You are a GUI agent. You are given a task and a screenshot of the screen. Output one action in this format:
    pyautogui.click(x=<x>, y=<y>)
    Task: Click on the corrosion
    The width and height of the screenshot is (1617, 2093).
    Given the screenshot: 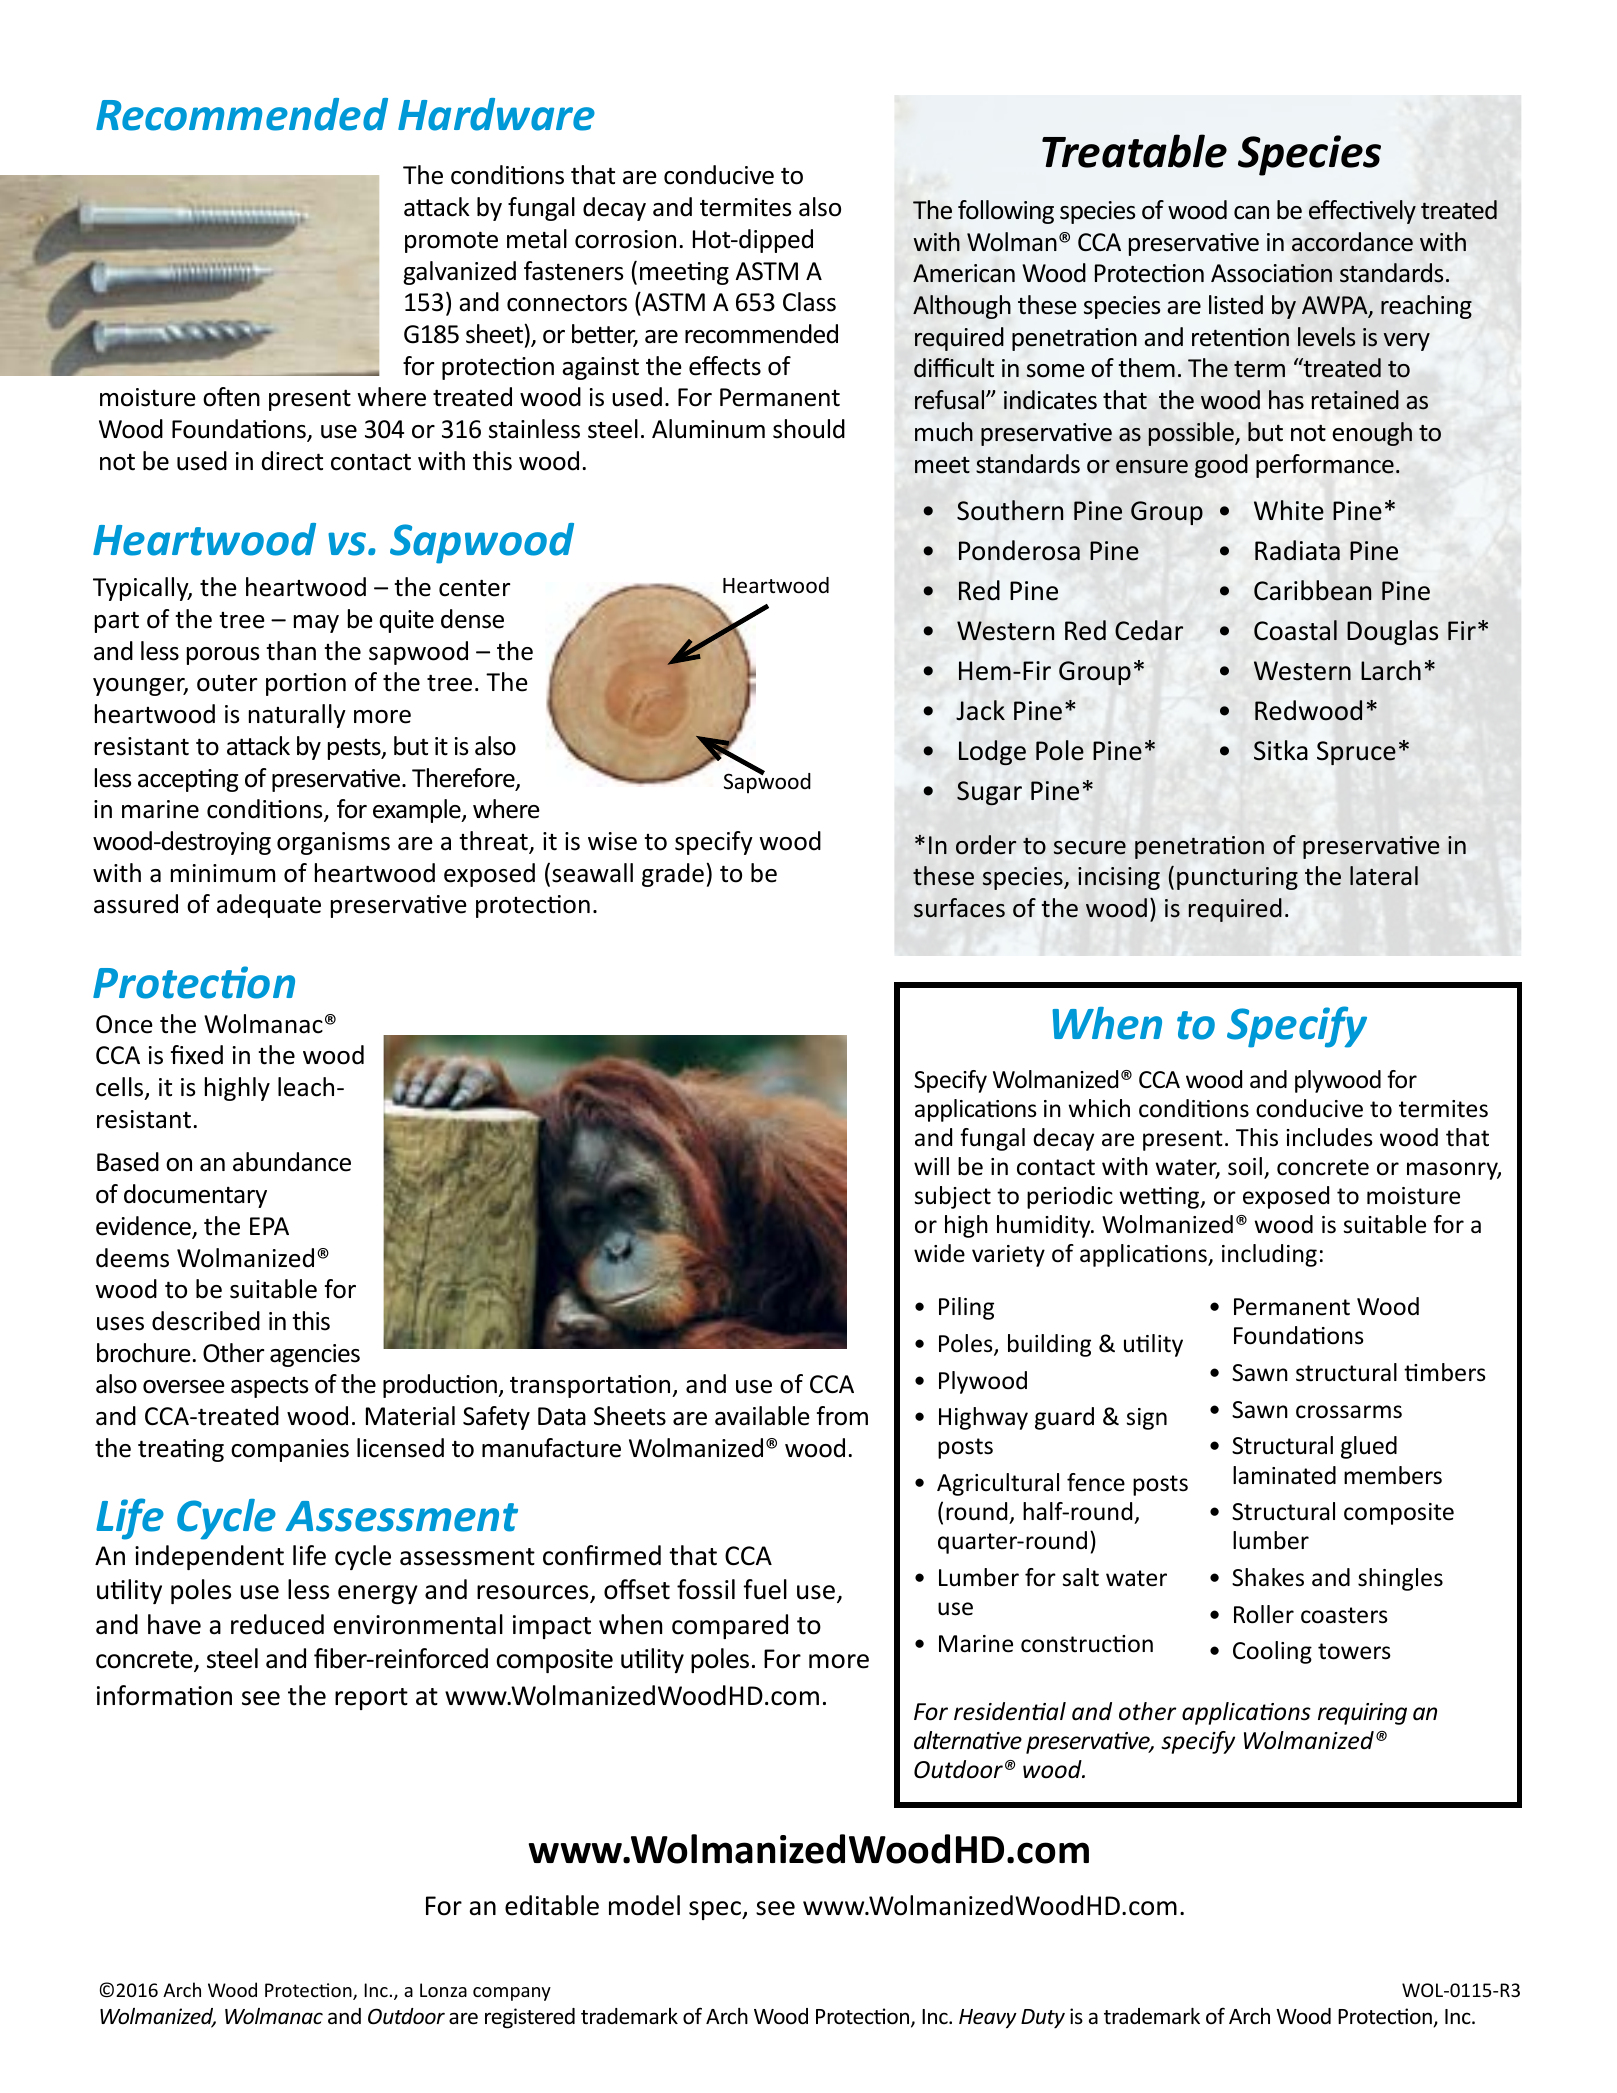 What is the action you would take?
    pyautogui.click(x=625, y=239)
